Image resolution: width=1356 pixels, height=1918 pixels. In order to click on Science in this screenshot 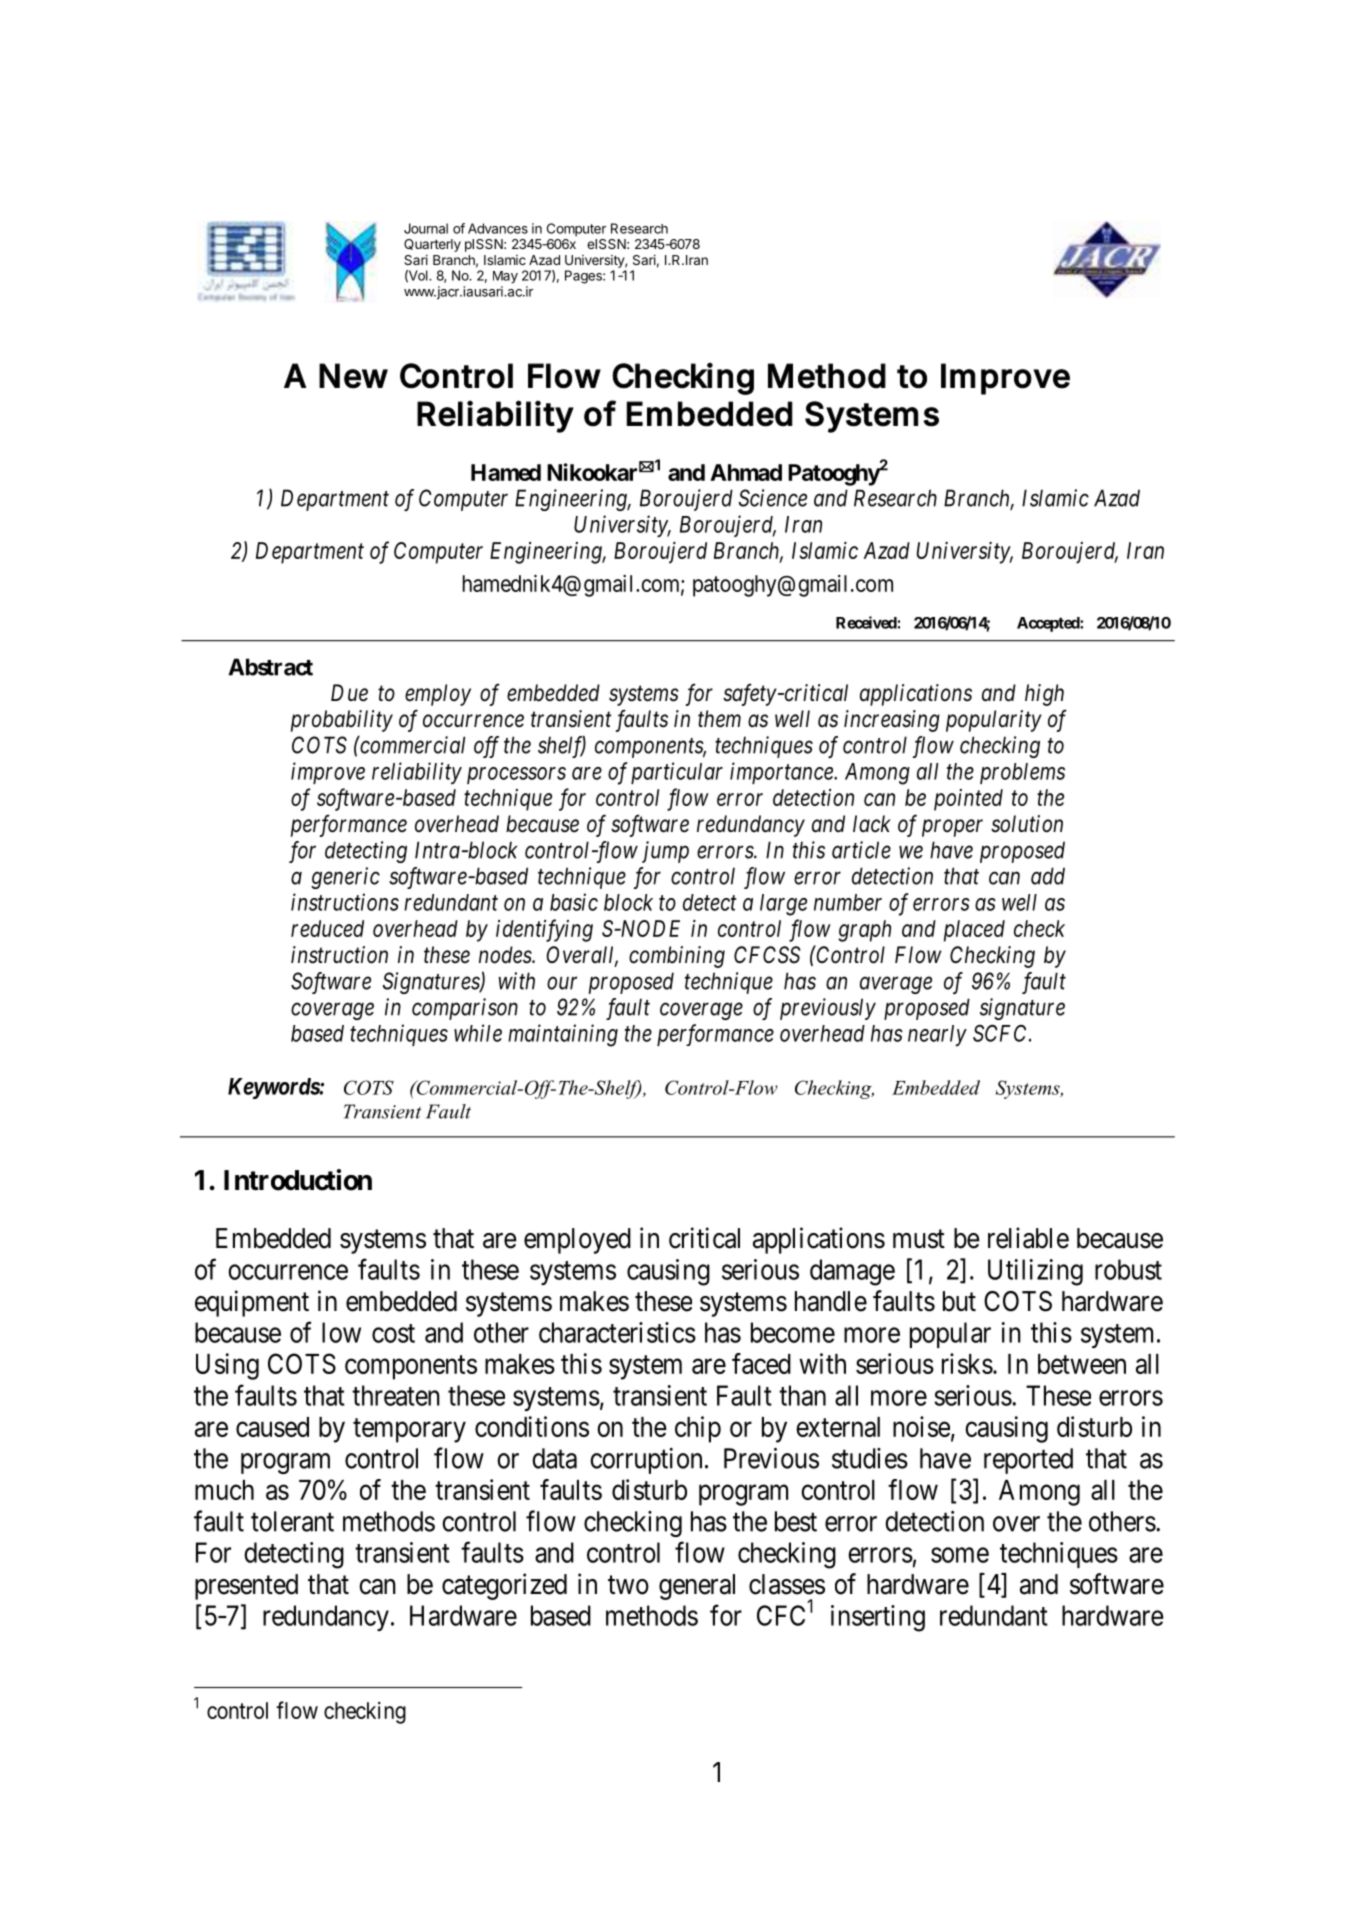, I will do `click(773, 498)`.
